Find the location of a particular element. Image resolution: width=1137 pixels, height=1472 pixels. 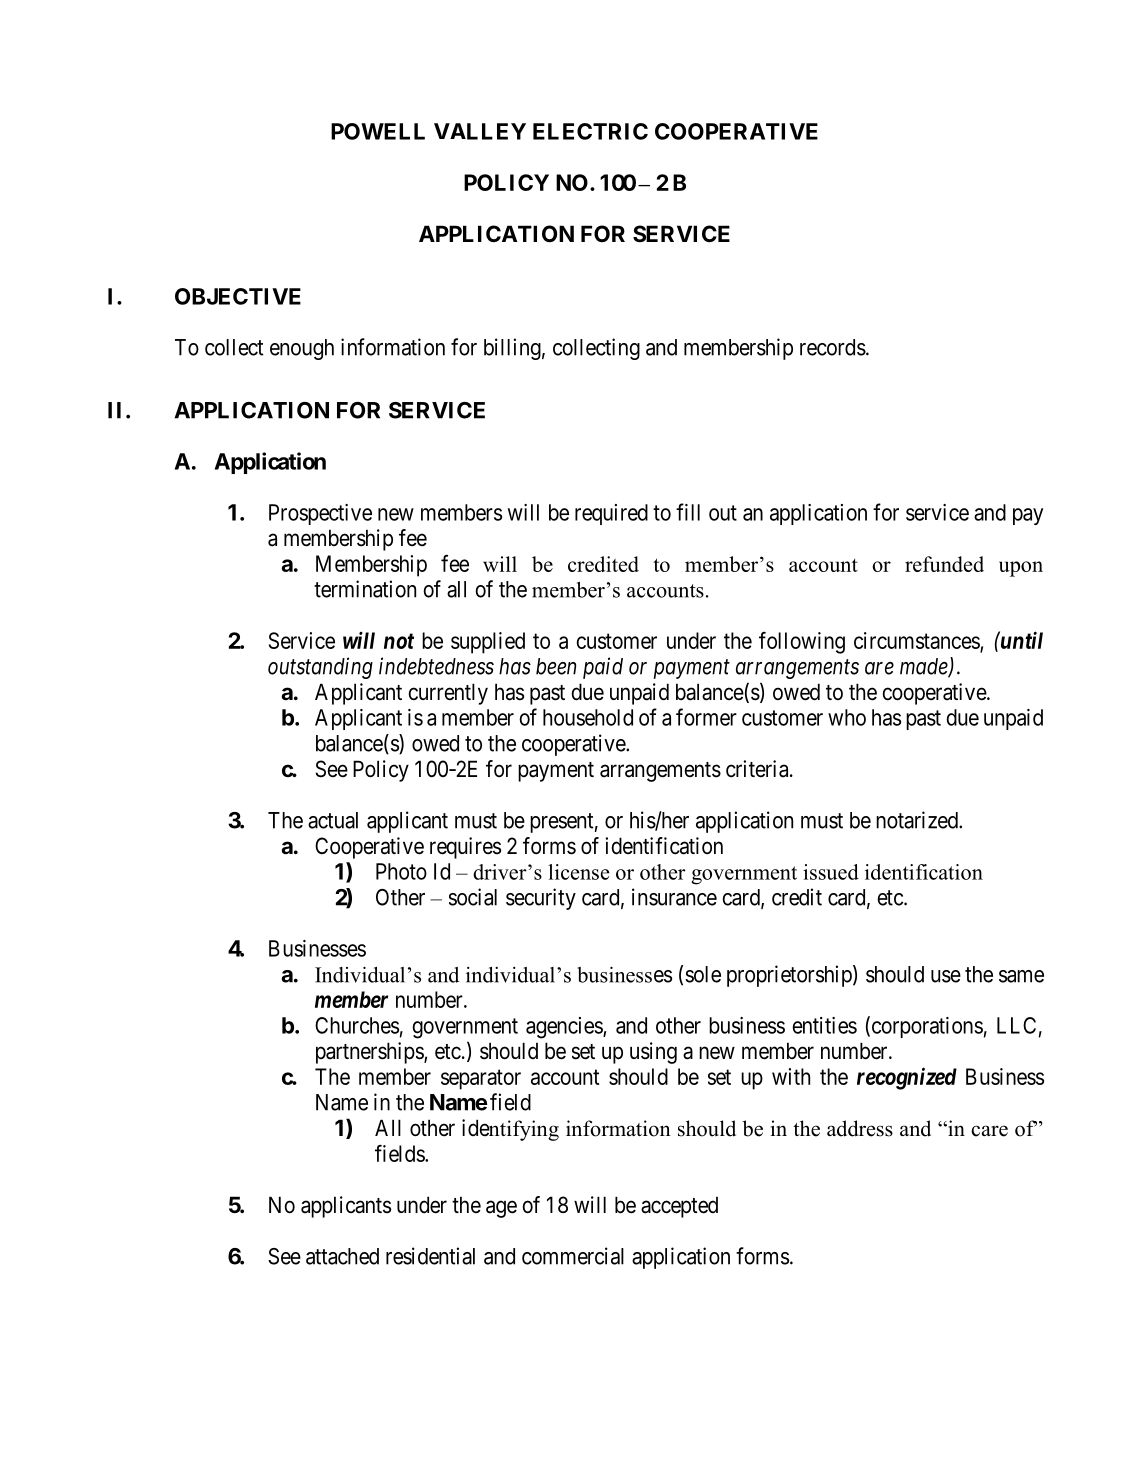

Churches is located at coordinates (357, 1025).
